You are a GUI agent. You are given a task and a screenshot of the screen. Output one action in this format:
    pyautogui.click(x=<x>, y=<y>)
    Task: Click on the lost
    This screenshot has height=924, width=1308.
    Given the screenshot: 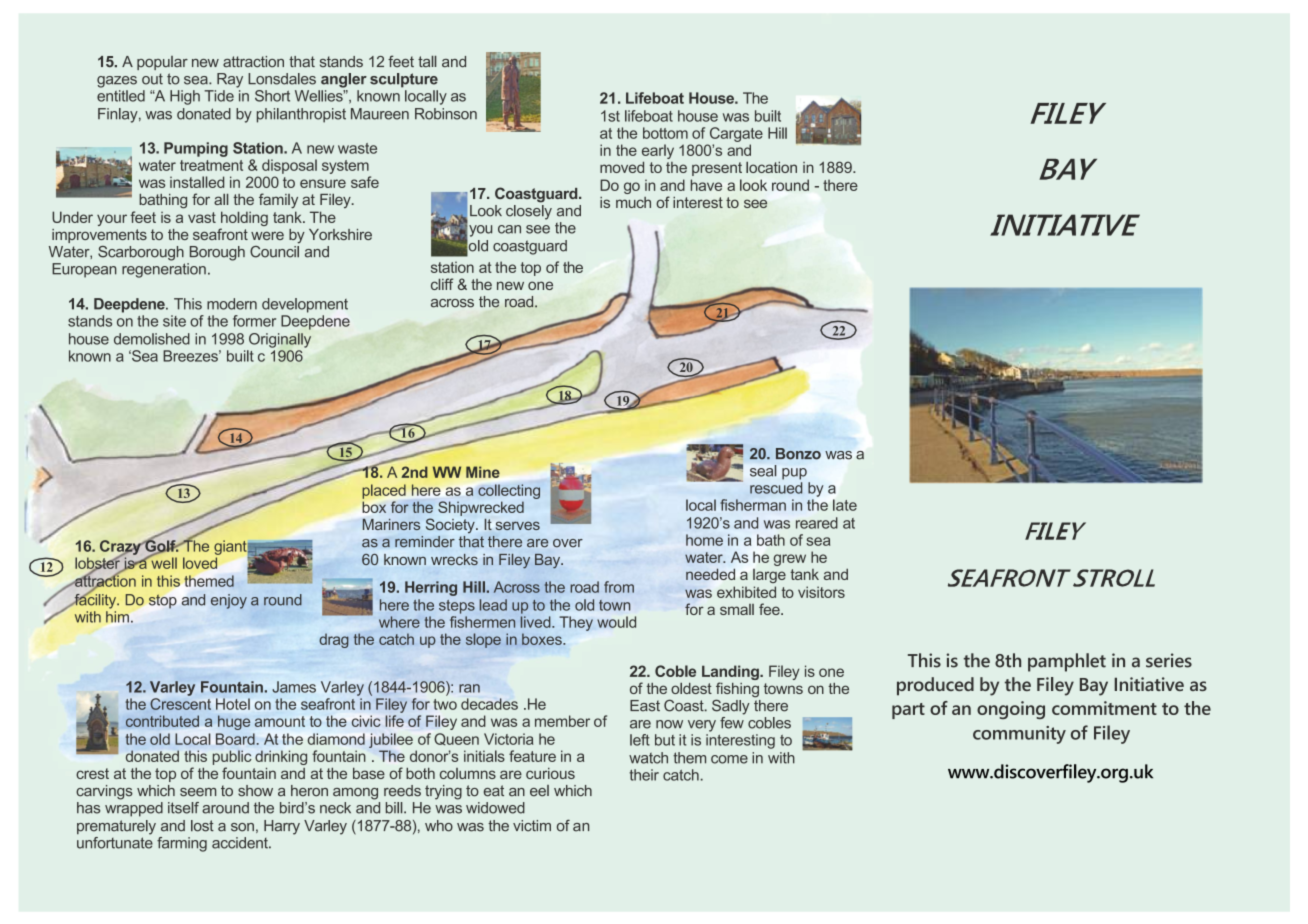 What is the action you would take?
    pyautogui.click(x=202, y=826)
